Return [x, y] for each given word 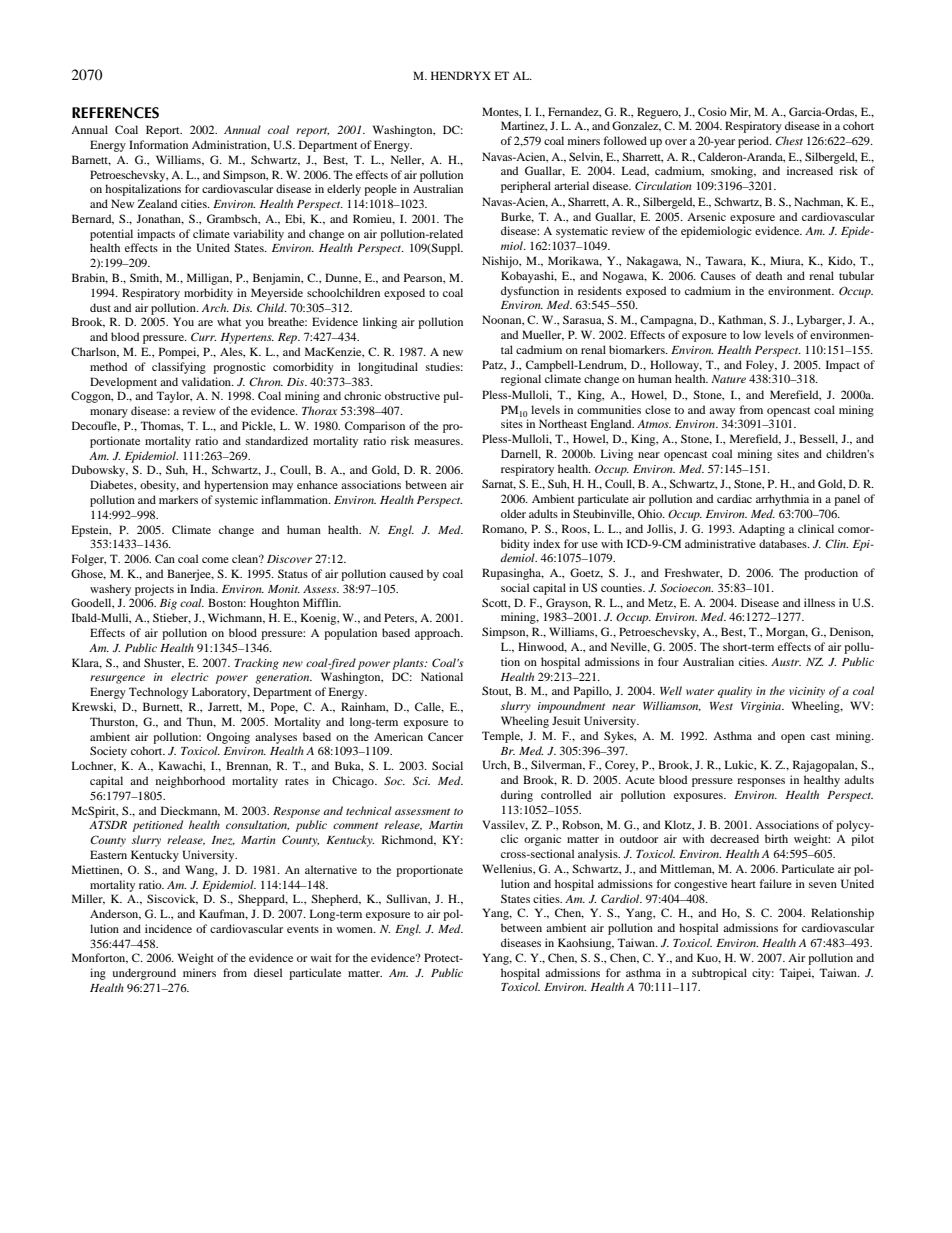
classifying [179, 368]
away [722, 412]
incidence [168, 928]
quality [735, 692]
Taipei [796, 974]
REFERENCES [115, 113]
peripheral [526, 187]
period [755, 142]
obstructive [412, 395]
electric [190, 676]
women [355, 930]
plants [409, 664]
